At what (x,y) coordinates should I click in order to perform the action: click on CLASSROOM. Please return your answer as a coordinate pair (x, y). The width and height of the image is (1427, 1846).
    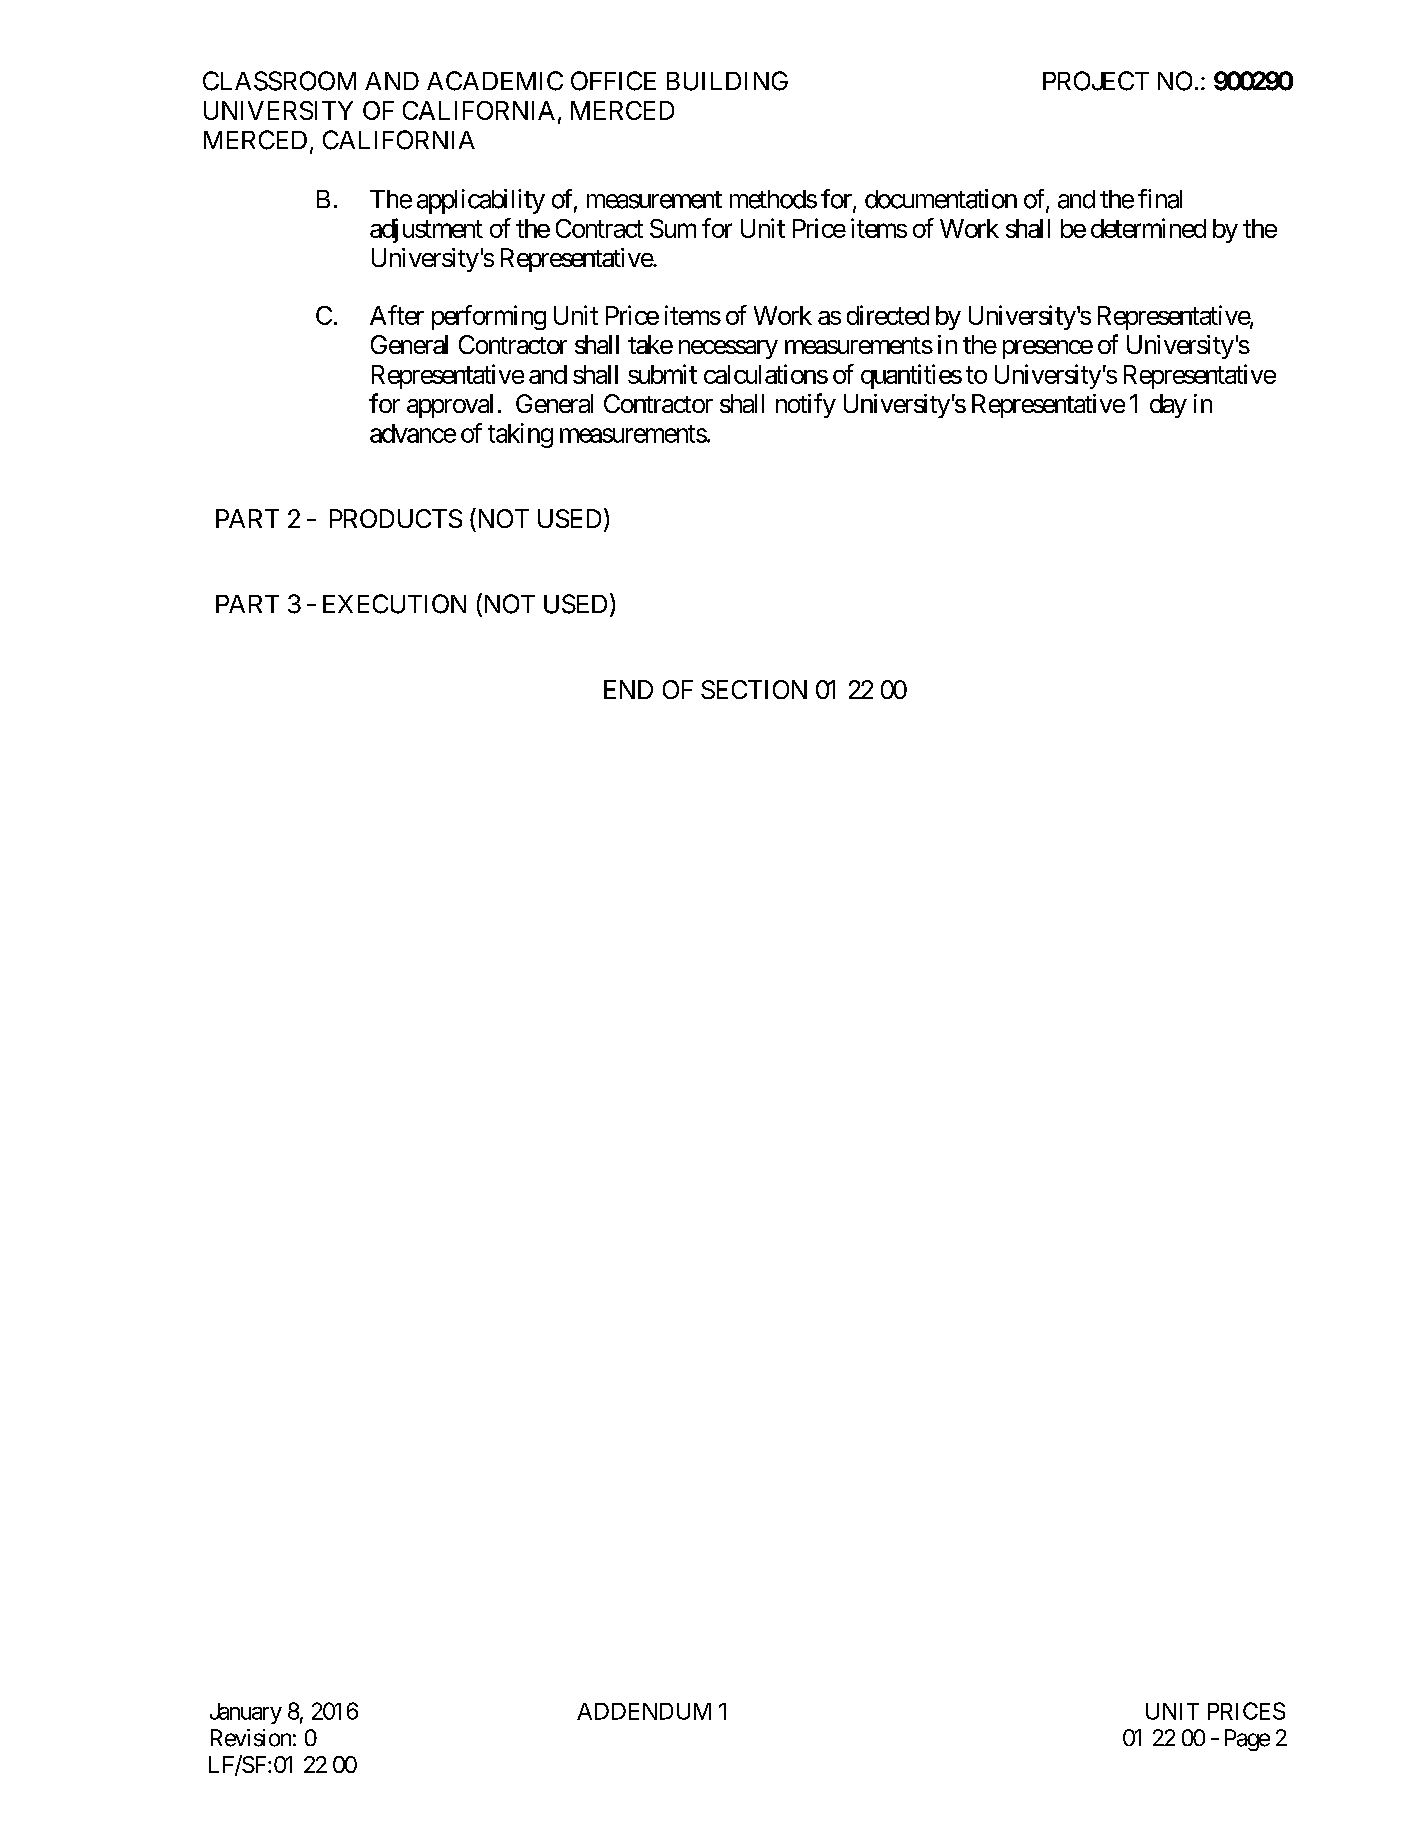
    Looking at the image, I should click on (279, 81).
